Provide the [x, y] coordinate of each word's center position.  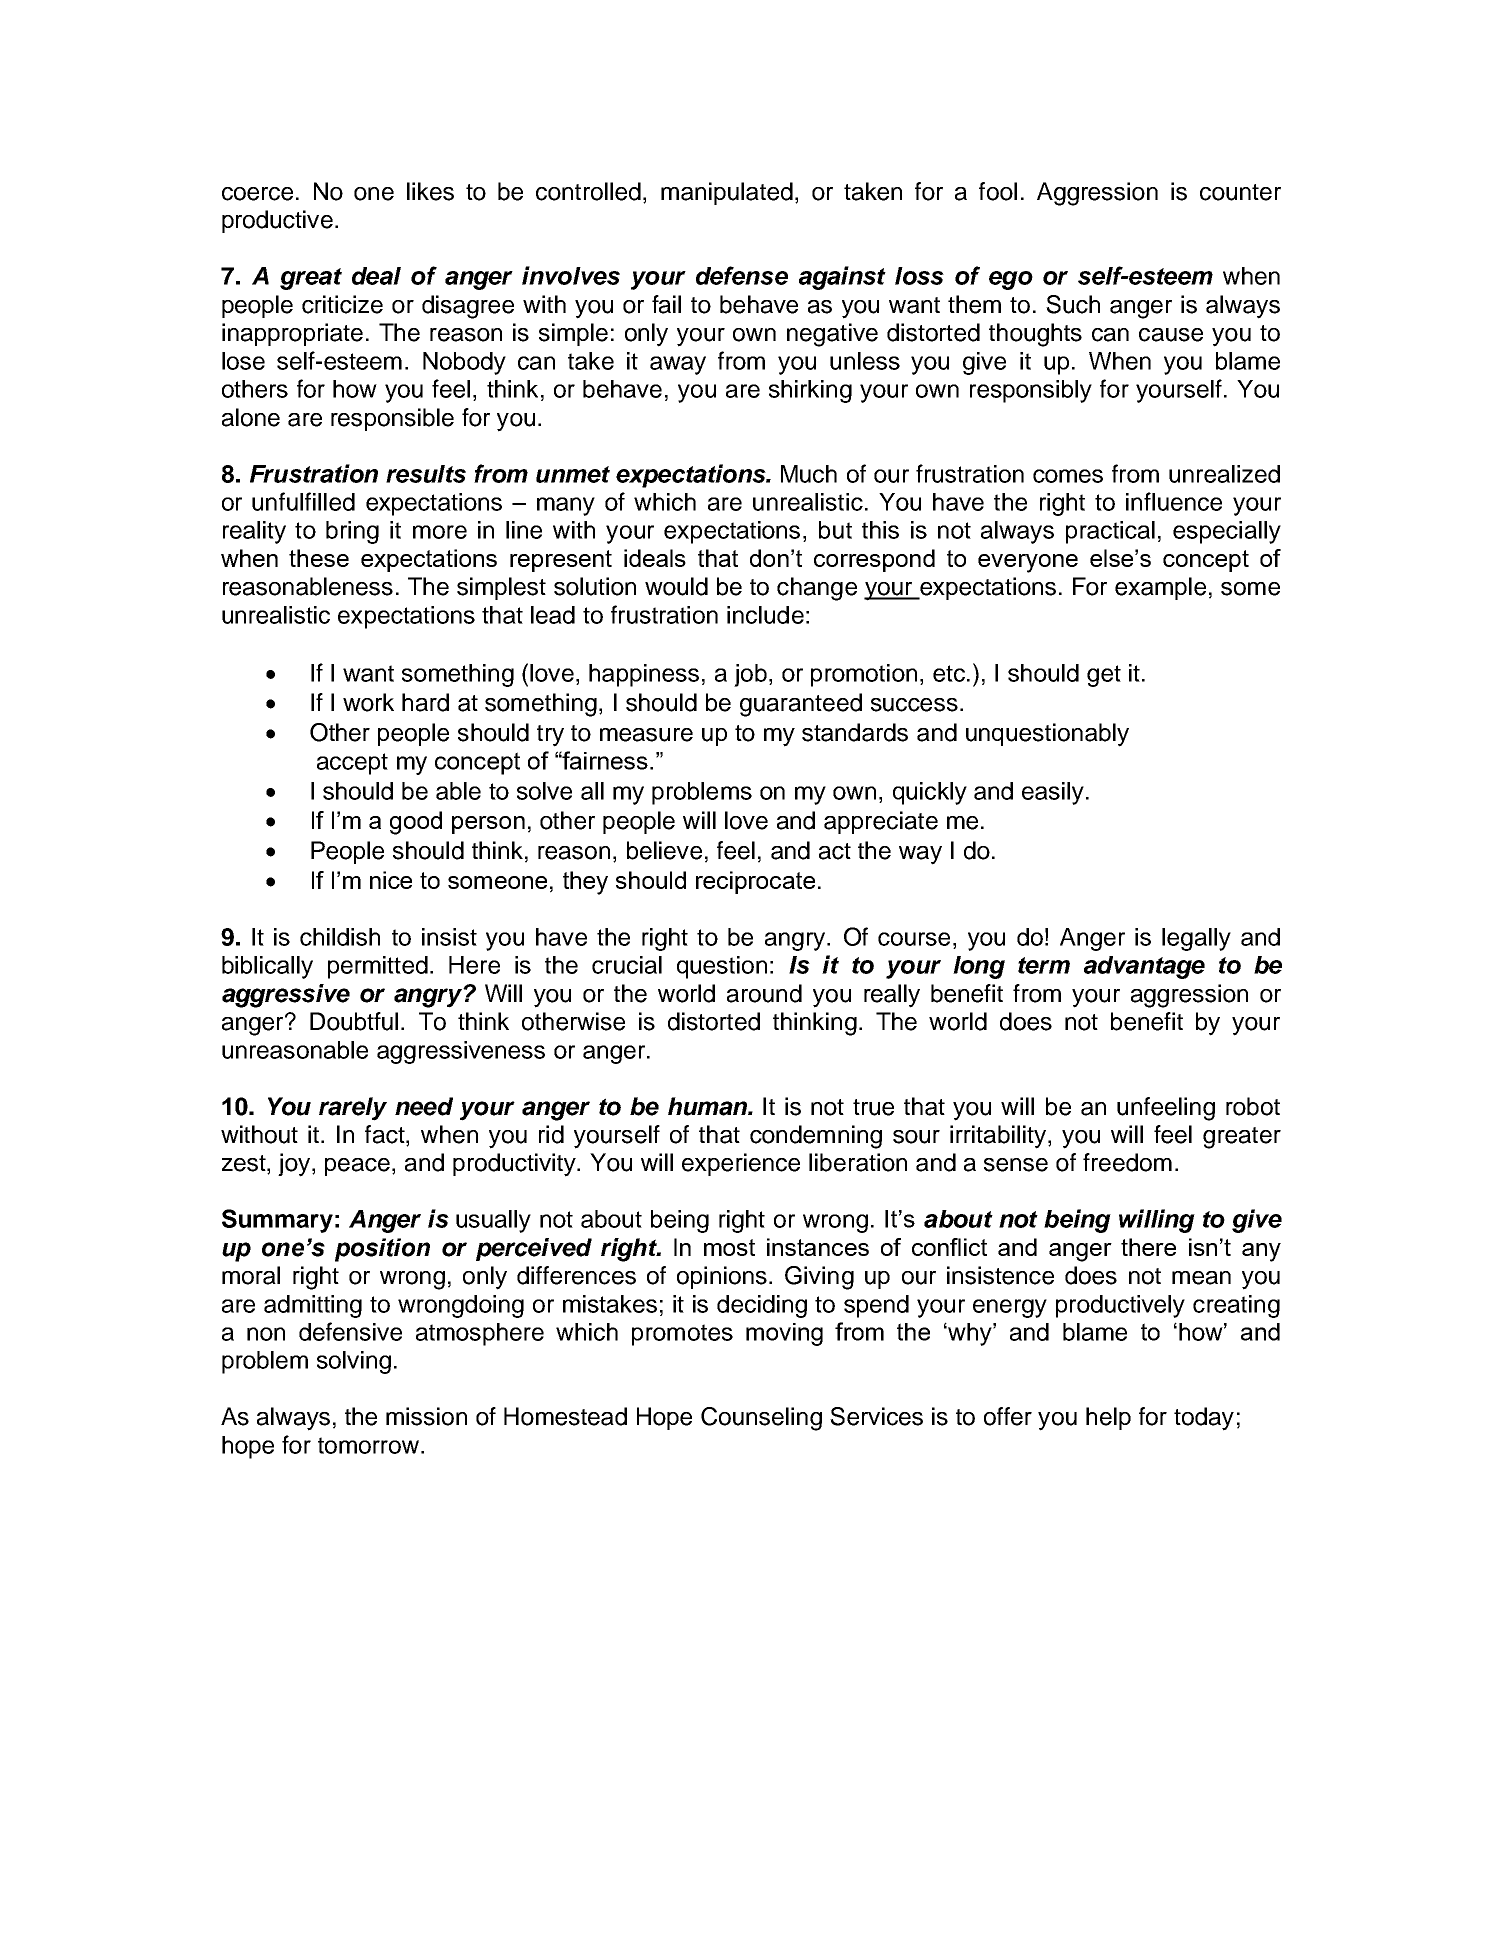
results [426, 474]
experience [741, 1164]
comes [1068, 476]
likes [430, 191]
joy [295, 1165]
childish [340, 937]
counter [1240, 192]
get [1104, 676]
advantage [1144, 967]
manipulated [727, 193]
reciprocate [755, 882]
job [750, 675]
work [368, 702]
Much [809, 474]
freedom [1127, 1162]
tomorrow [370, 1445]
